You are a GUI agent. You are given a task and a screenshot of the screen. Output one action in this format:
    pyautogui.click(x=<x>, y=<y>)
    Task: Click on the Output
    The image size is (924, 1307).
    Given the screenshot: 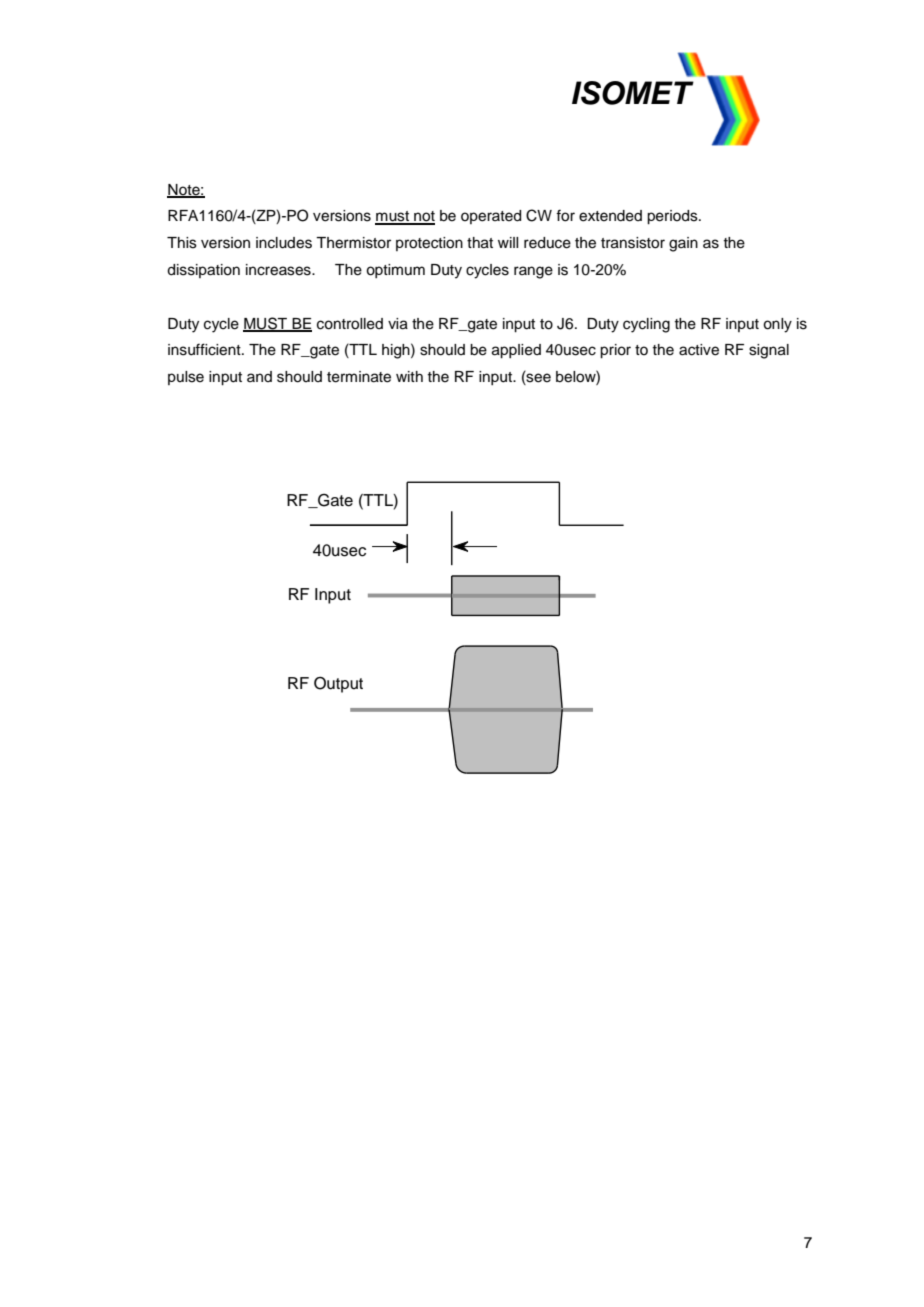 What is the action you would take?
    pyautogui.click(x=338, y=684)
